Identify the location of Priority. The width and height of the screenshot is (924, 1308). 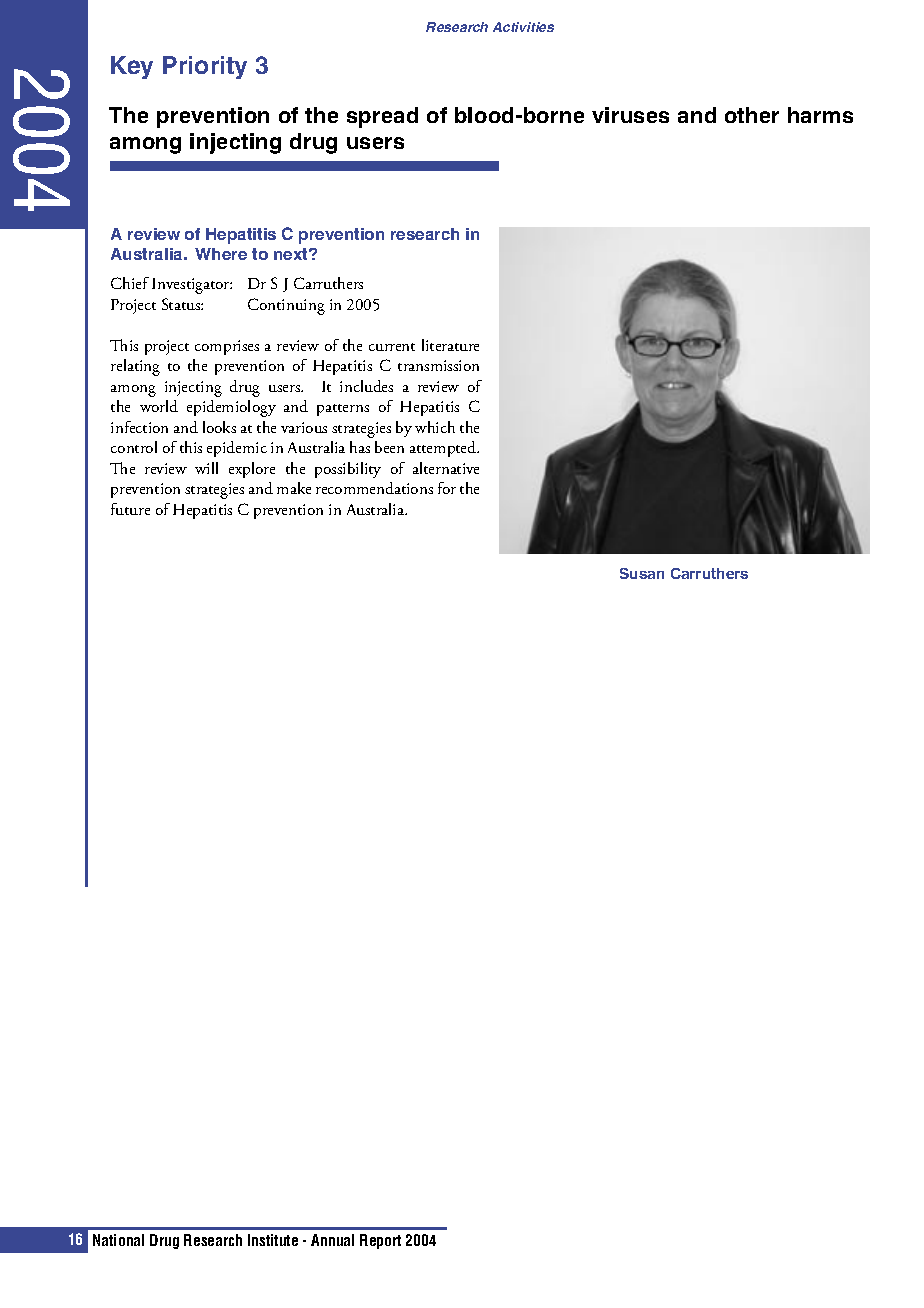
(205, 67).
